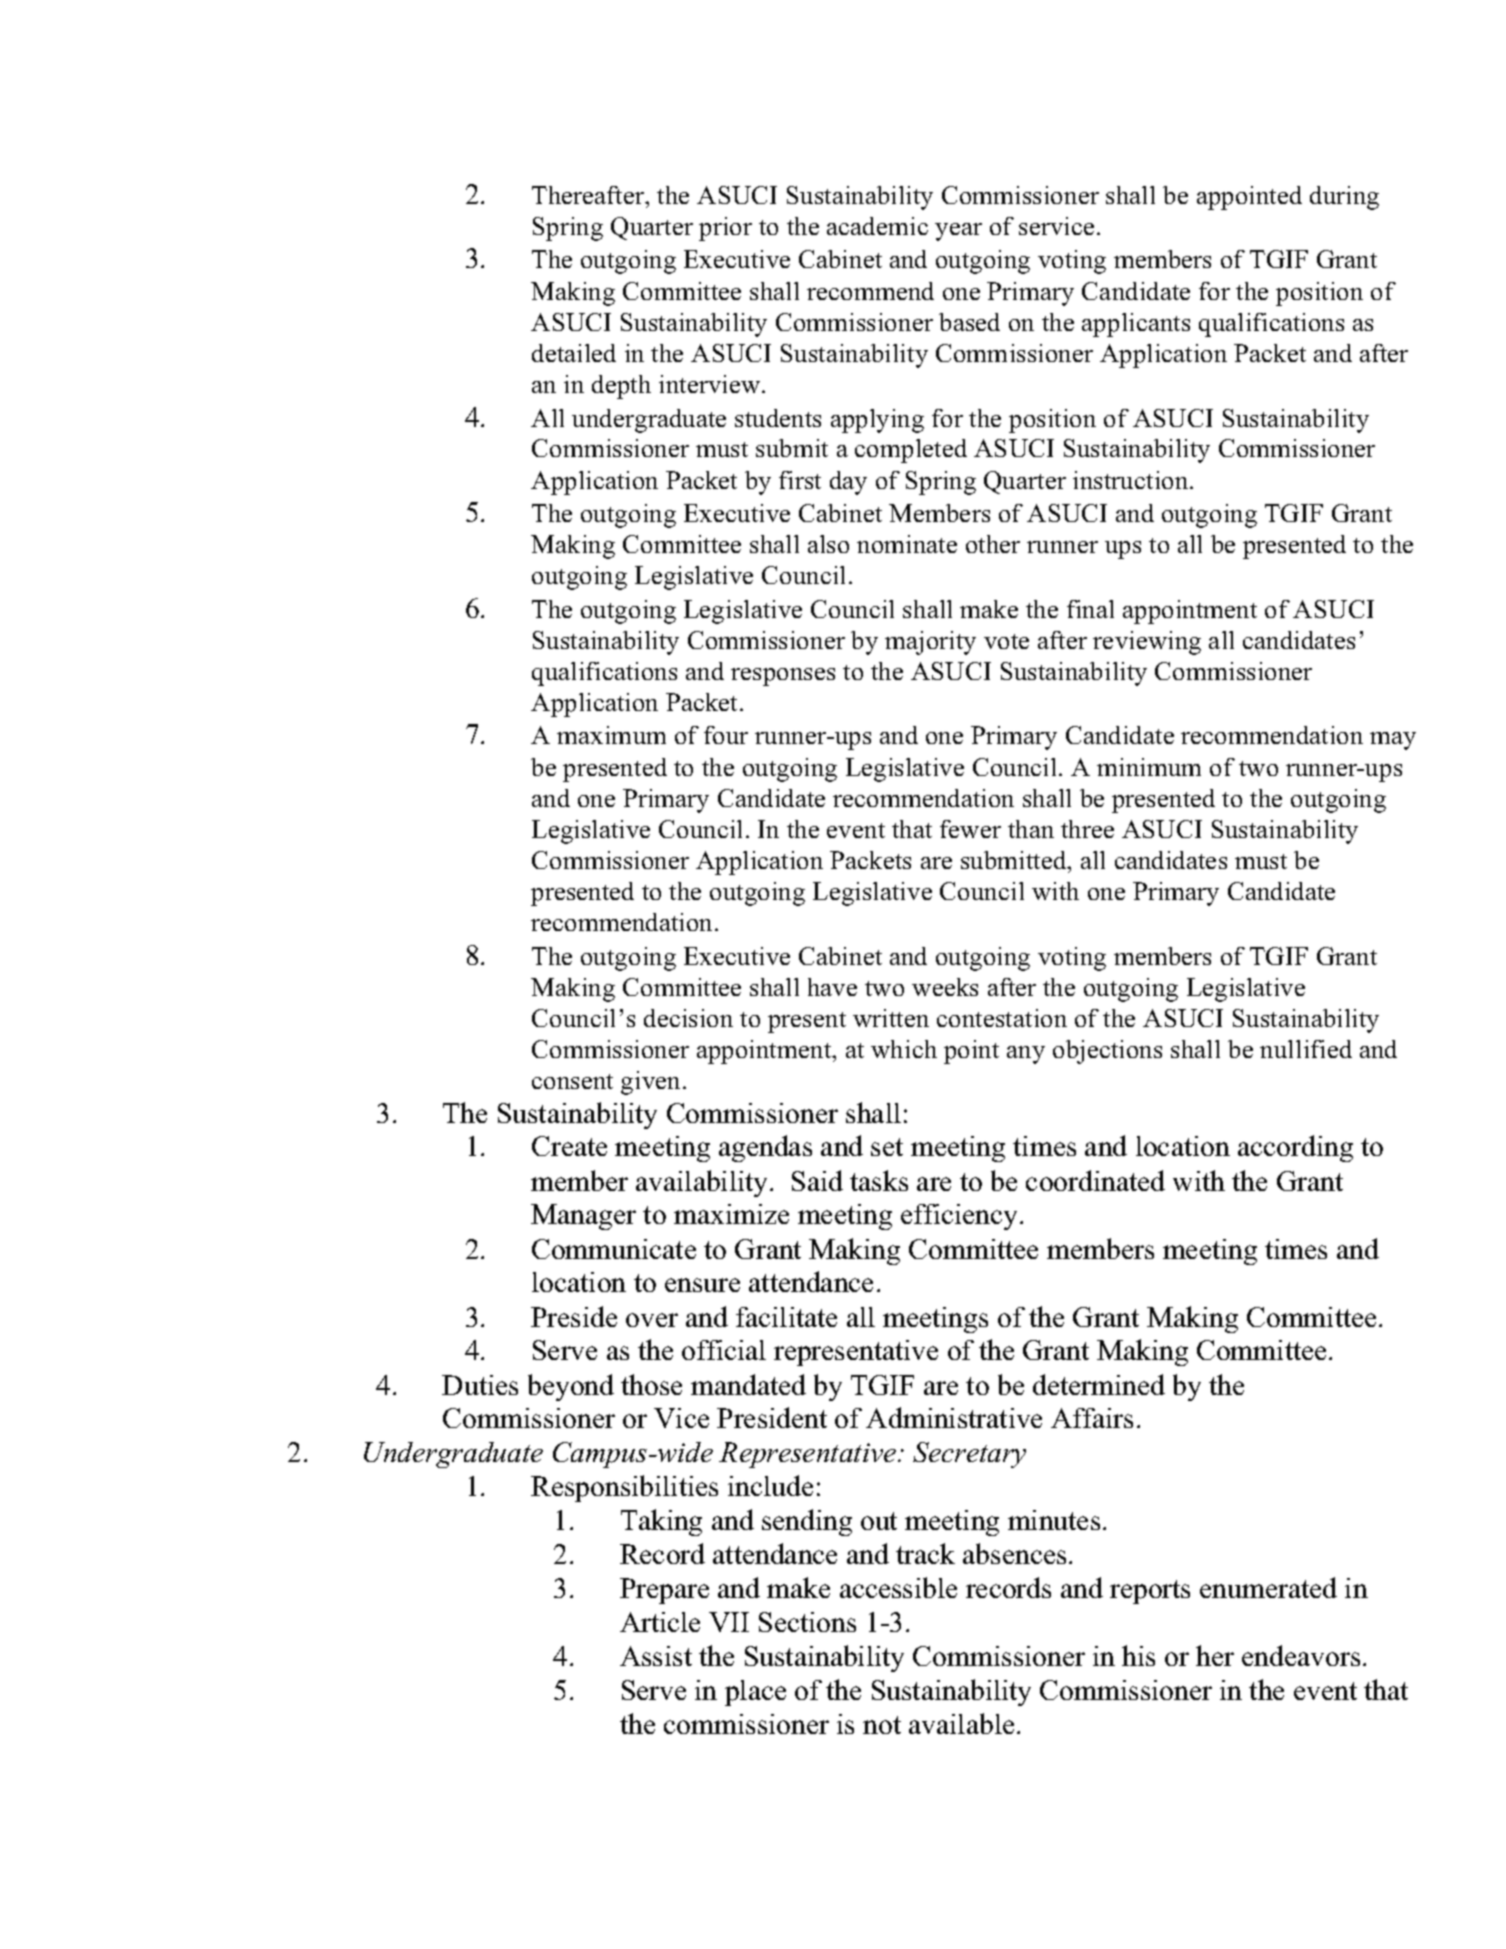 The height and width of the screenshot is (1949, 1506). What do you see at coordinates (1099, 1384) in the screenshot?
I see `determined` at bounding box center [1099, 1384].
